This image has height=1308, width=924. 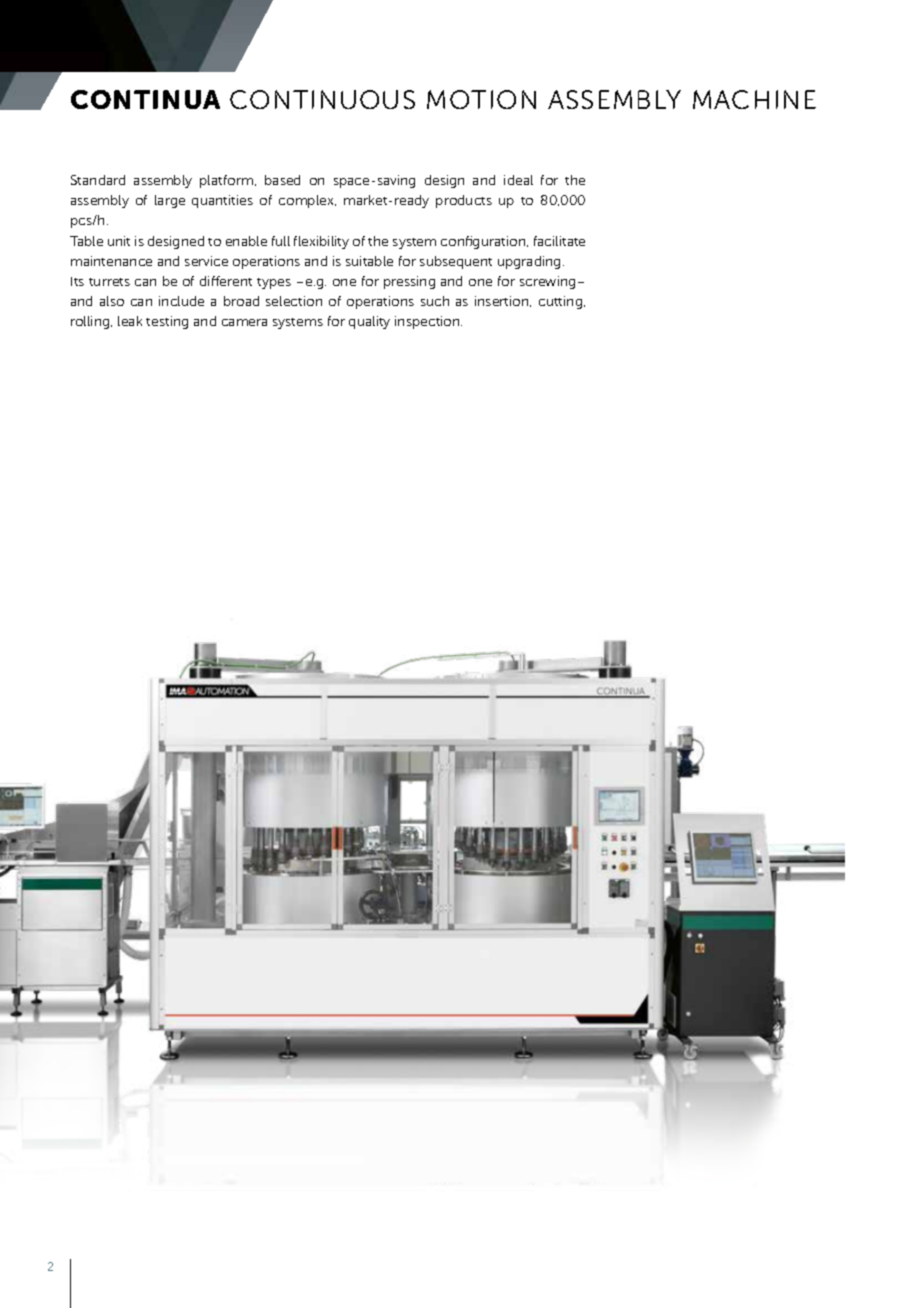 I want to click on MOTION, so click(x=481, y=99).
